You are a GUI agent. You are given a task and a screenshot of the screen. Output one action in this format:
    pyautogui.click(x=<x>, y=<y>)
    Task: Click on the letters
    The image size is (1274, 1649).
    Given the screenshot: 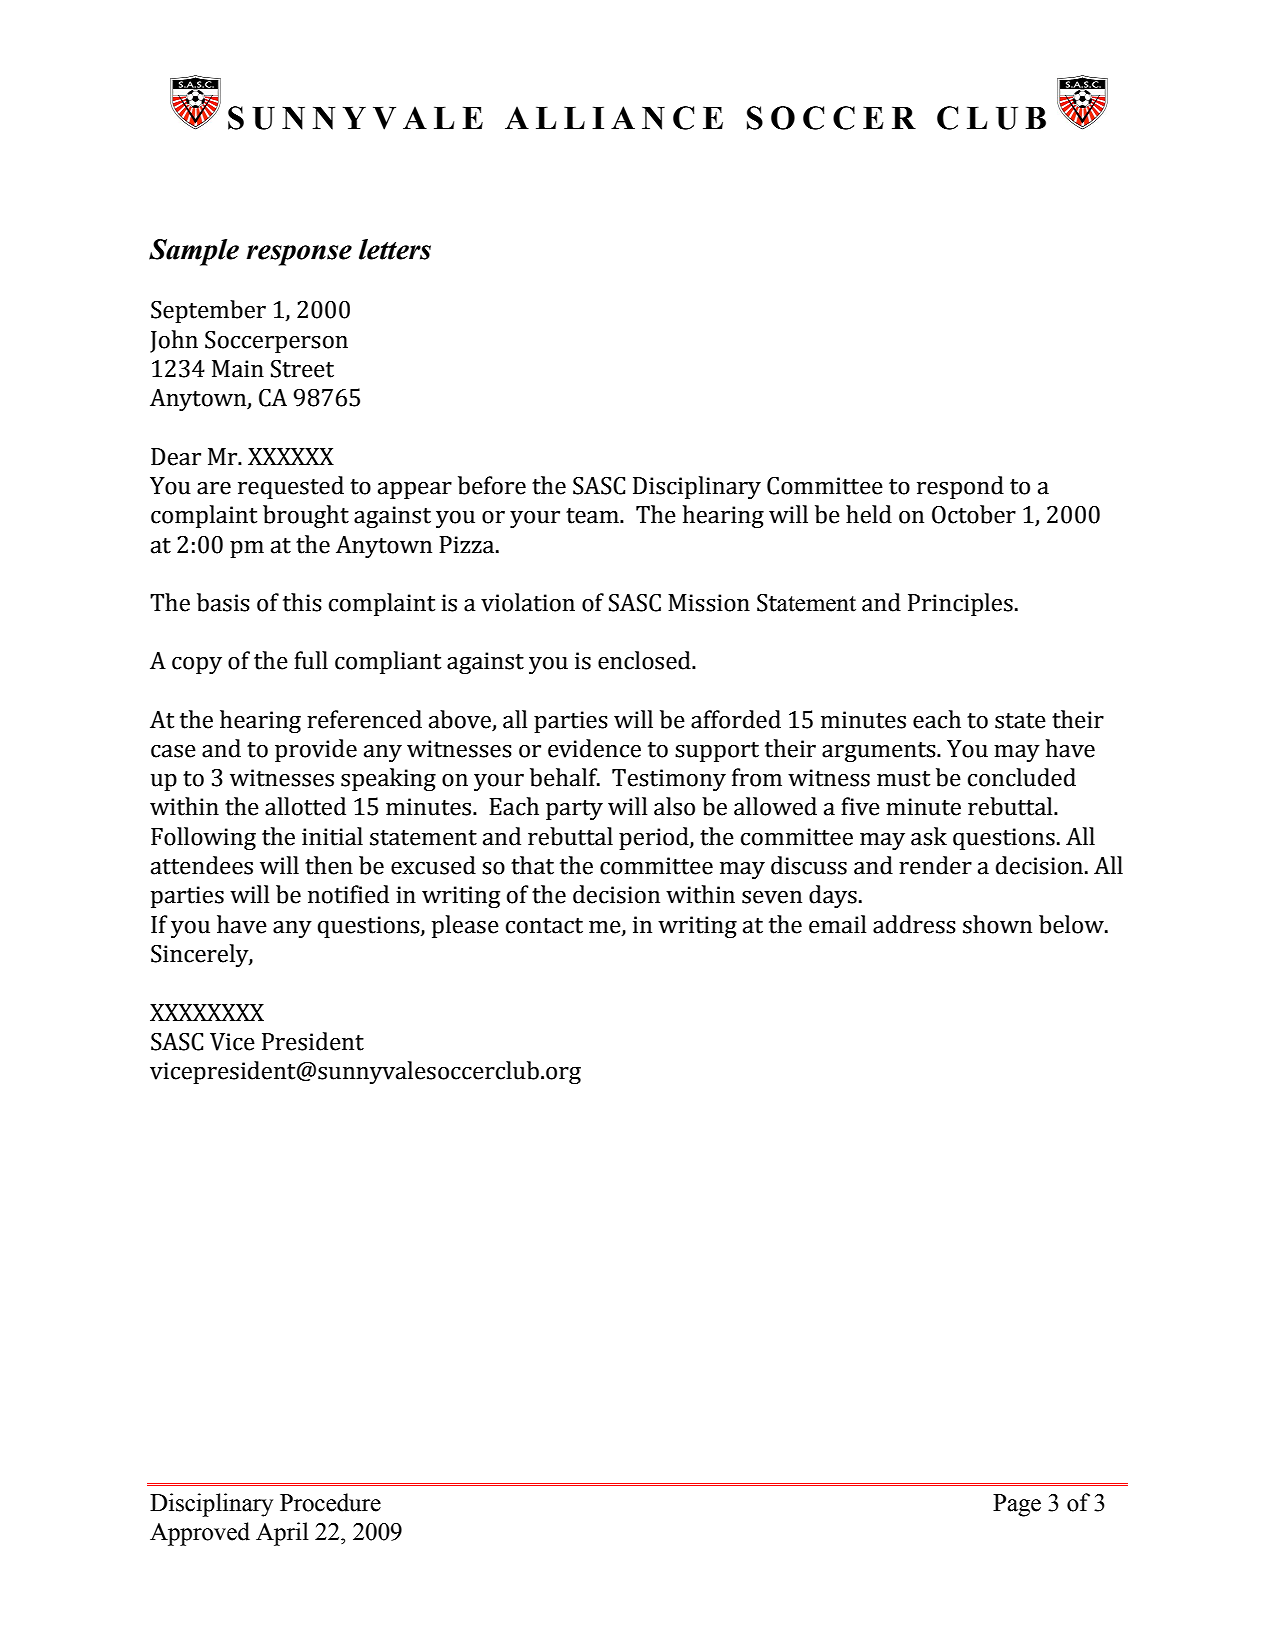 What is the action you would take?
    pyautogui.click(x=395, y=249)
